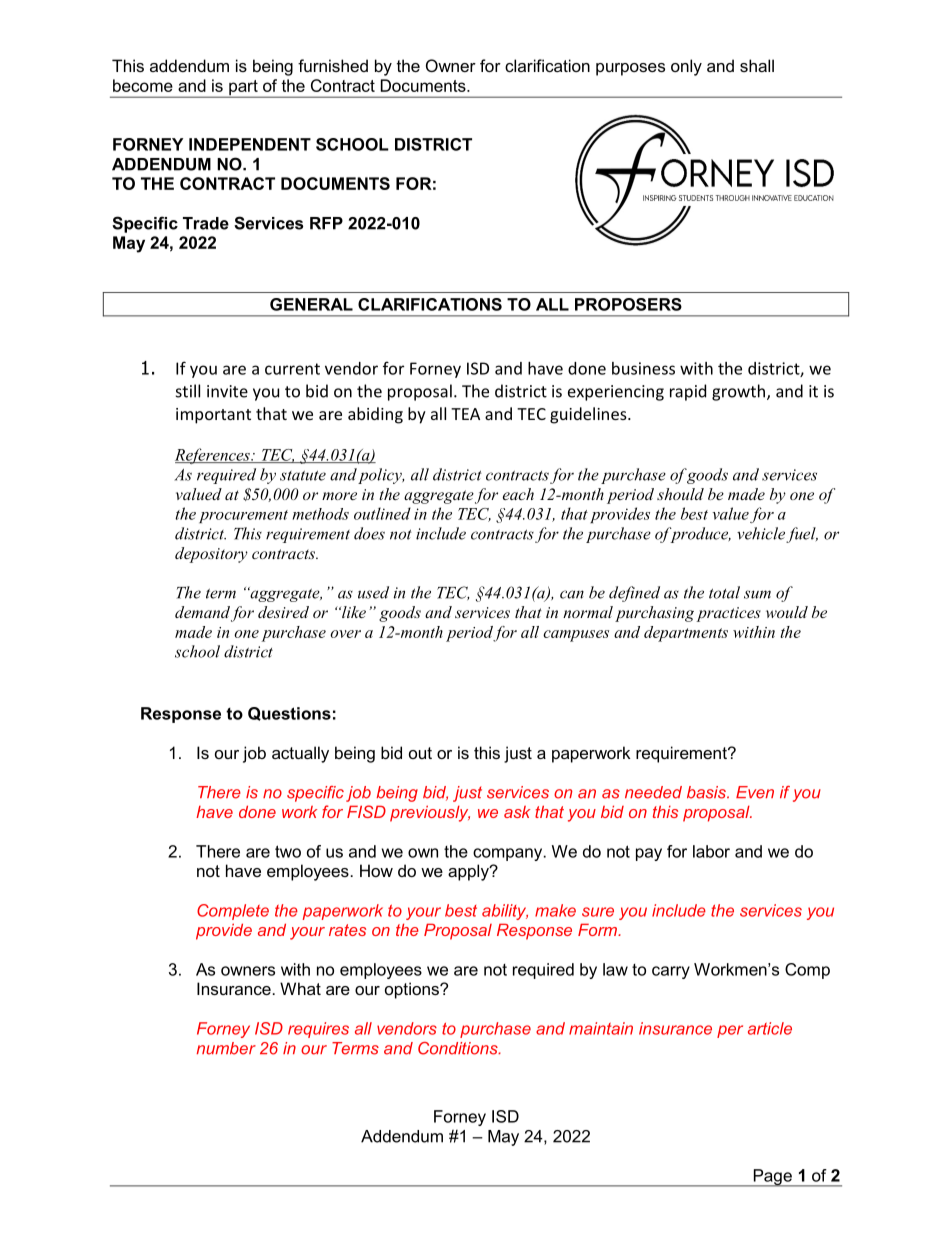  I want to click on rapid, so click(688, 392).
